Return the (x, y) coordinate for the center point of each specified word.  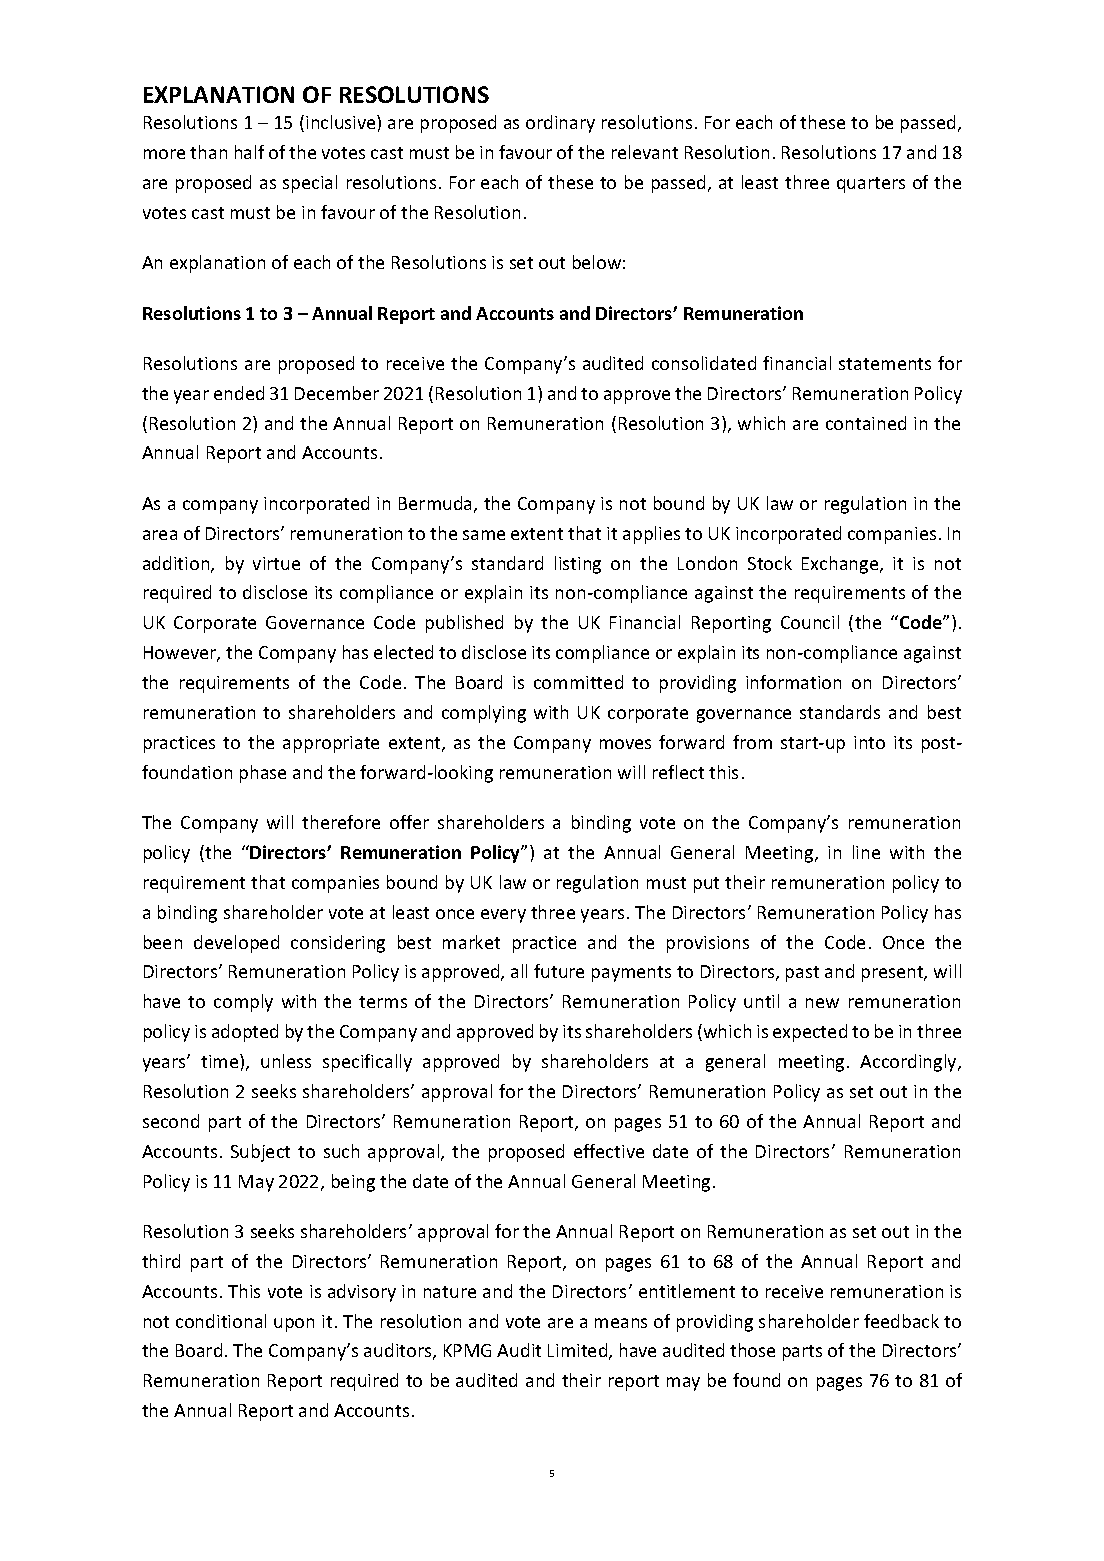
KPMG (467, 1350)
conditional (221, 1321)
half (249, 152)
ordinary (560, 124)
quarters (871, 185)
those (752, 1350)
